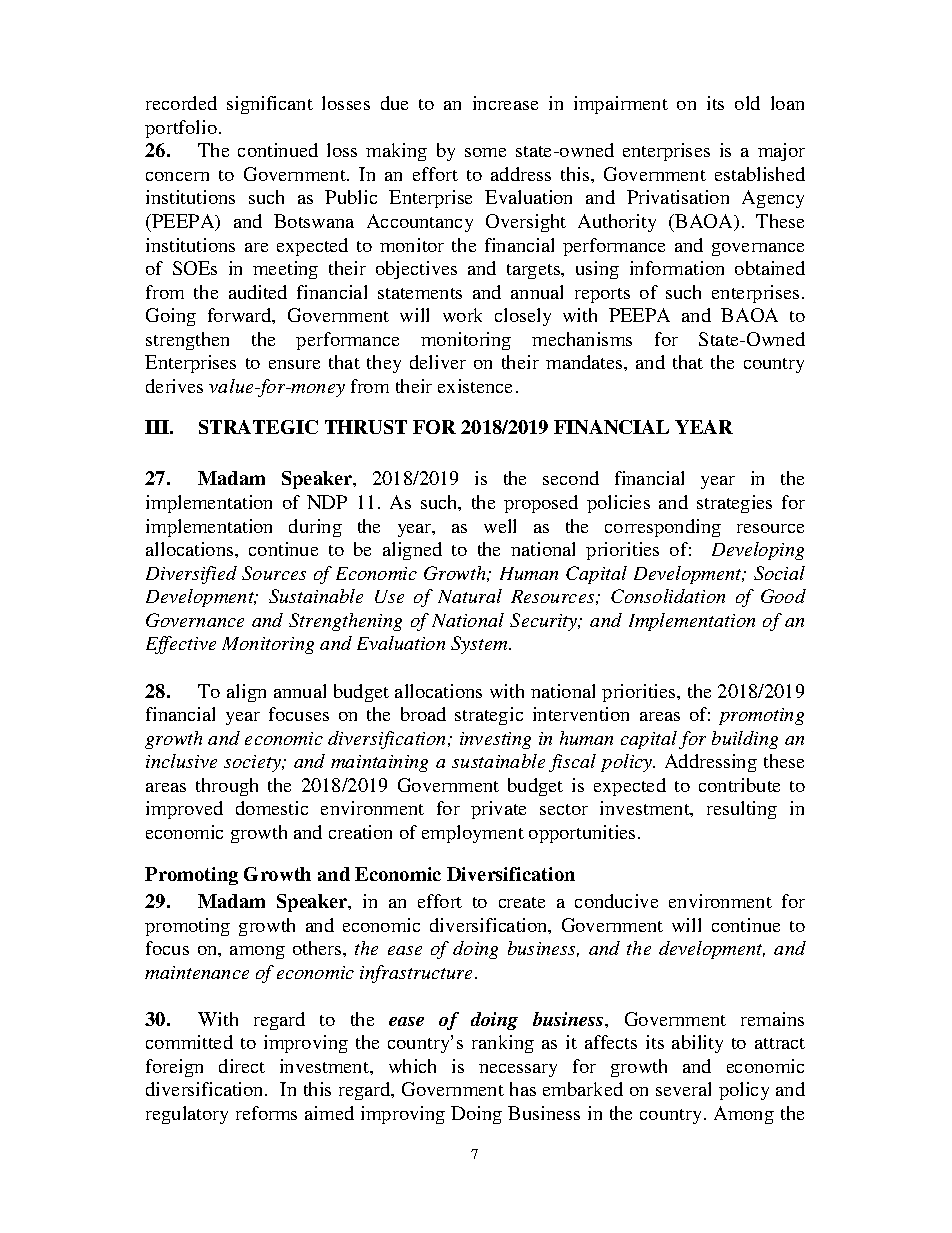 The height and width of the image is (1233, 952). Describe the element at coordinates (495, 740) in the image. I see `investing` at that location.
